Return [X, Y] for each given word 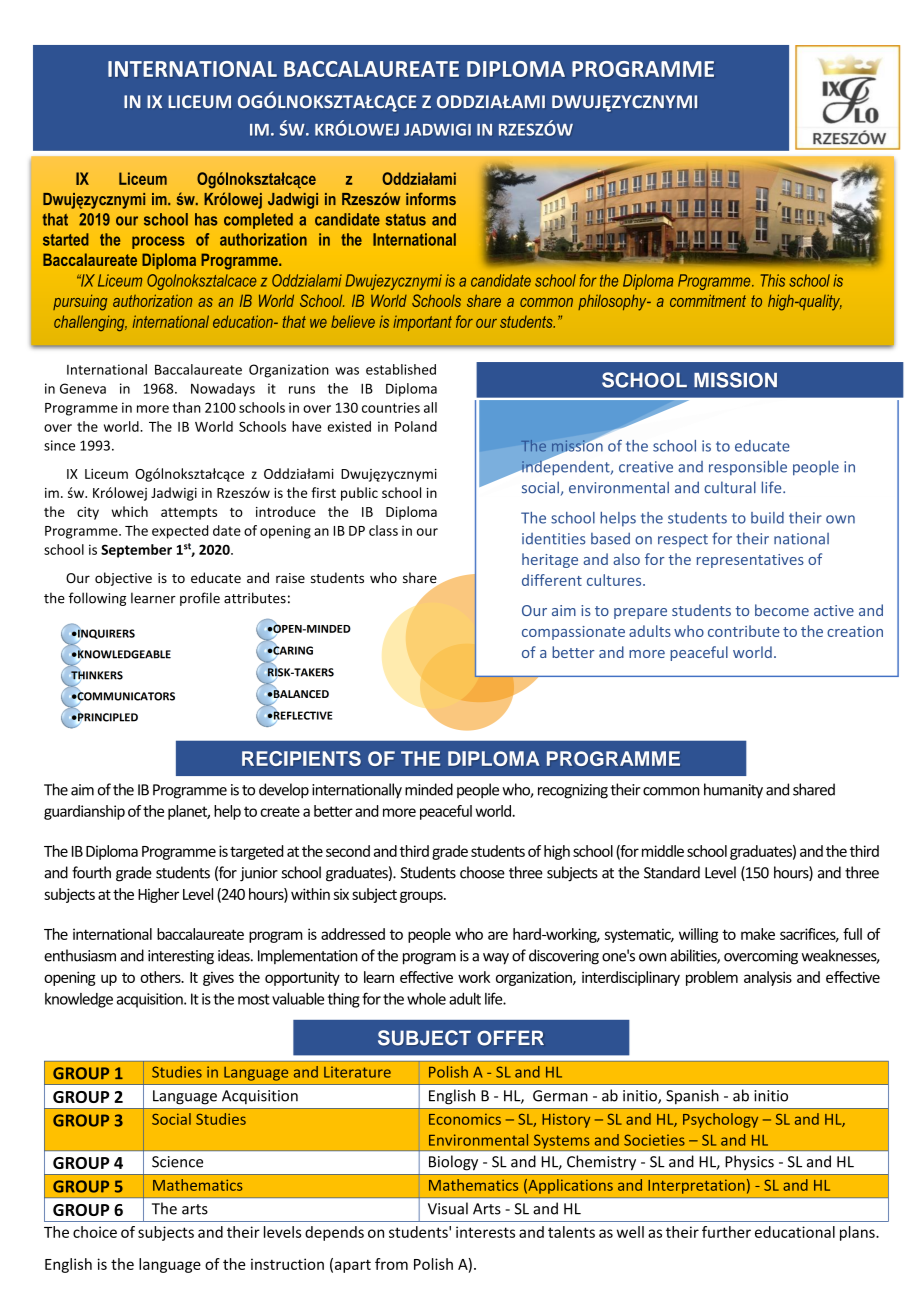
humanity [733, 791]
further [726, 1232]
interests [485, 1232]
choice [95, 1232]
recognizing [573, 791]
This [773, 280]
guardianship [84, 812]
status [406, 220]
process [158, 242]
